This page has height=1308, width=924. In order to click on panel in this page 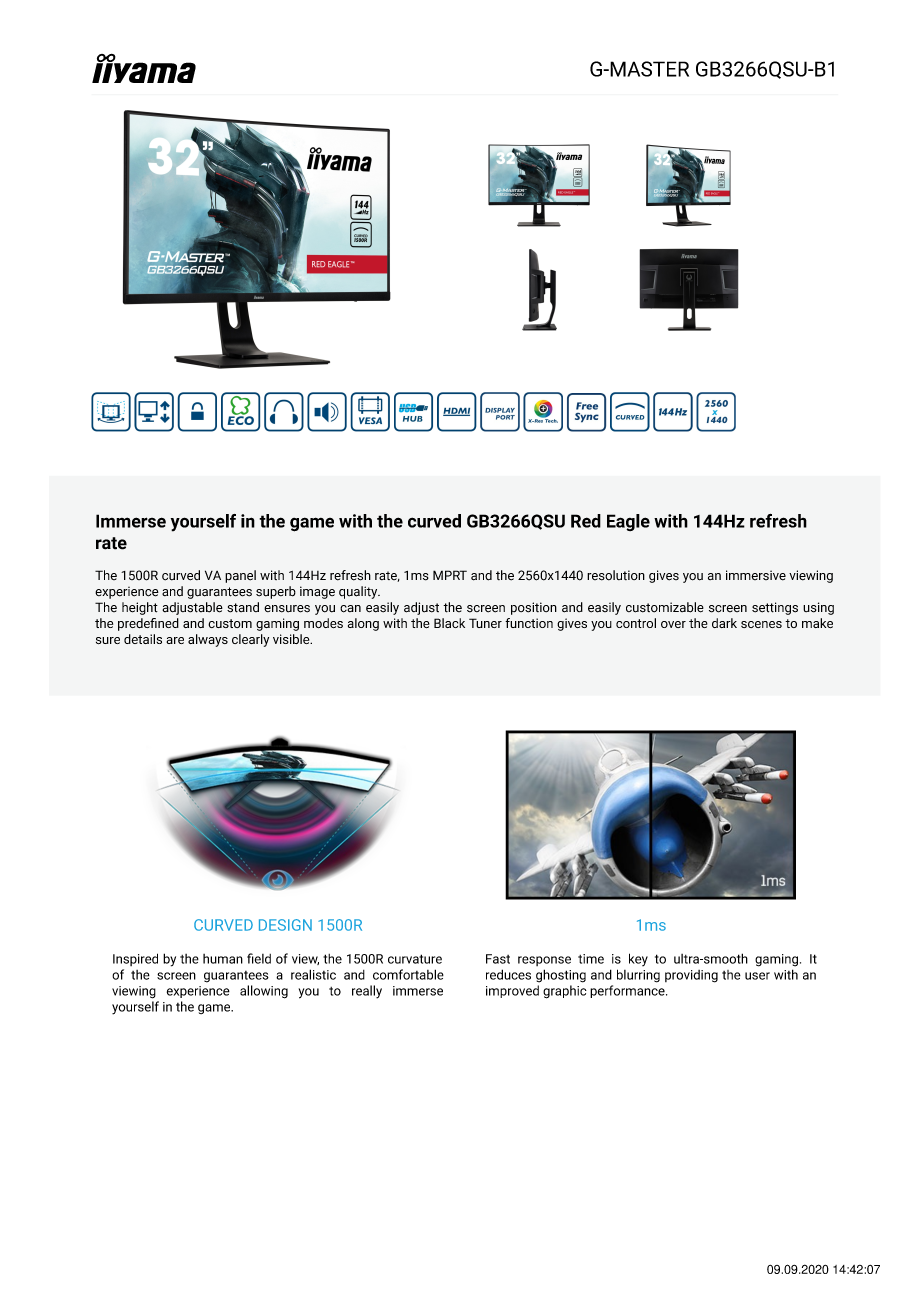, I will do `click(240, 576)`.
